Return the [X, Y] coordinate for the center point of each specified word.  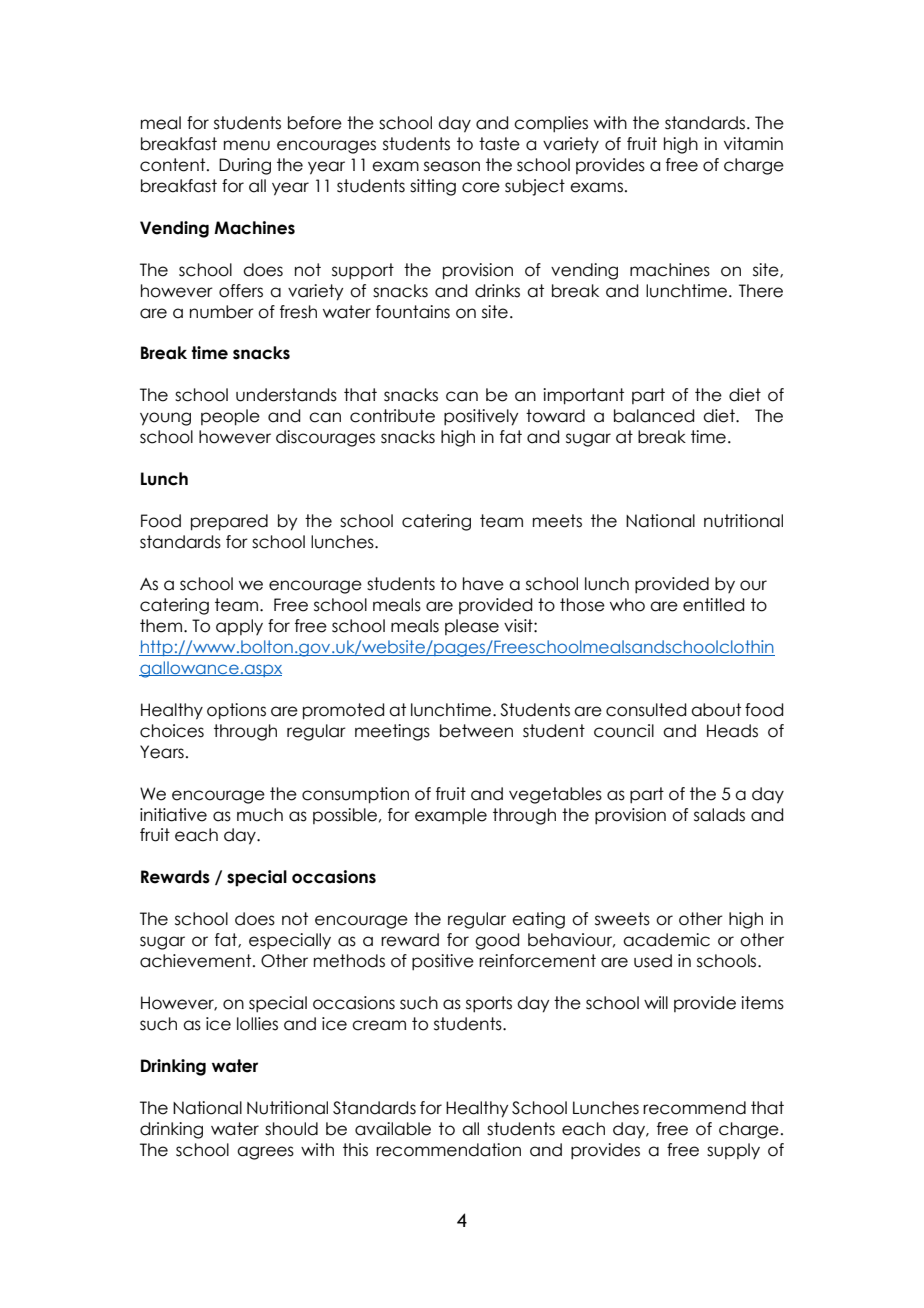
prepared [229, 522]
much [260, 815]
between [476, 731]
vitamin [753, 144]
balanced [654, 416]
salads [719, 815]
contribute [392, 416]
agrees [265, 1153]
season [452, 166]
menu [247, 145]
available [393, 1129]
